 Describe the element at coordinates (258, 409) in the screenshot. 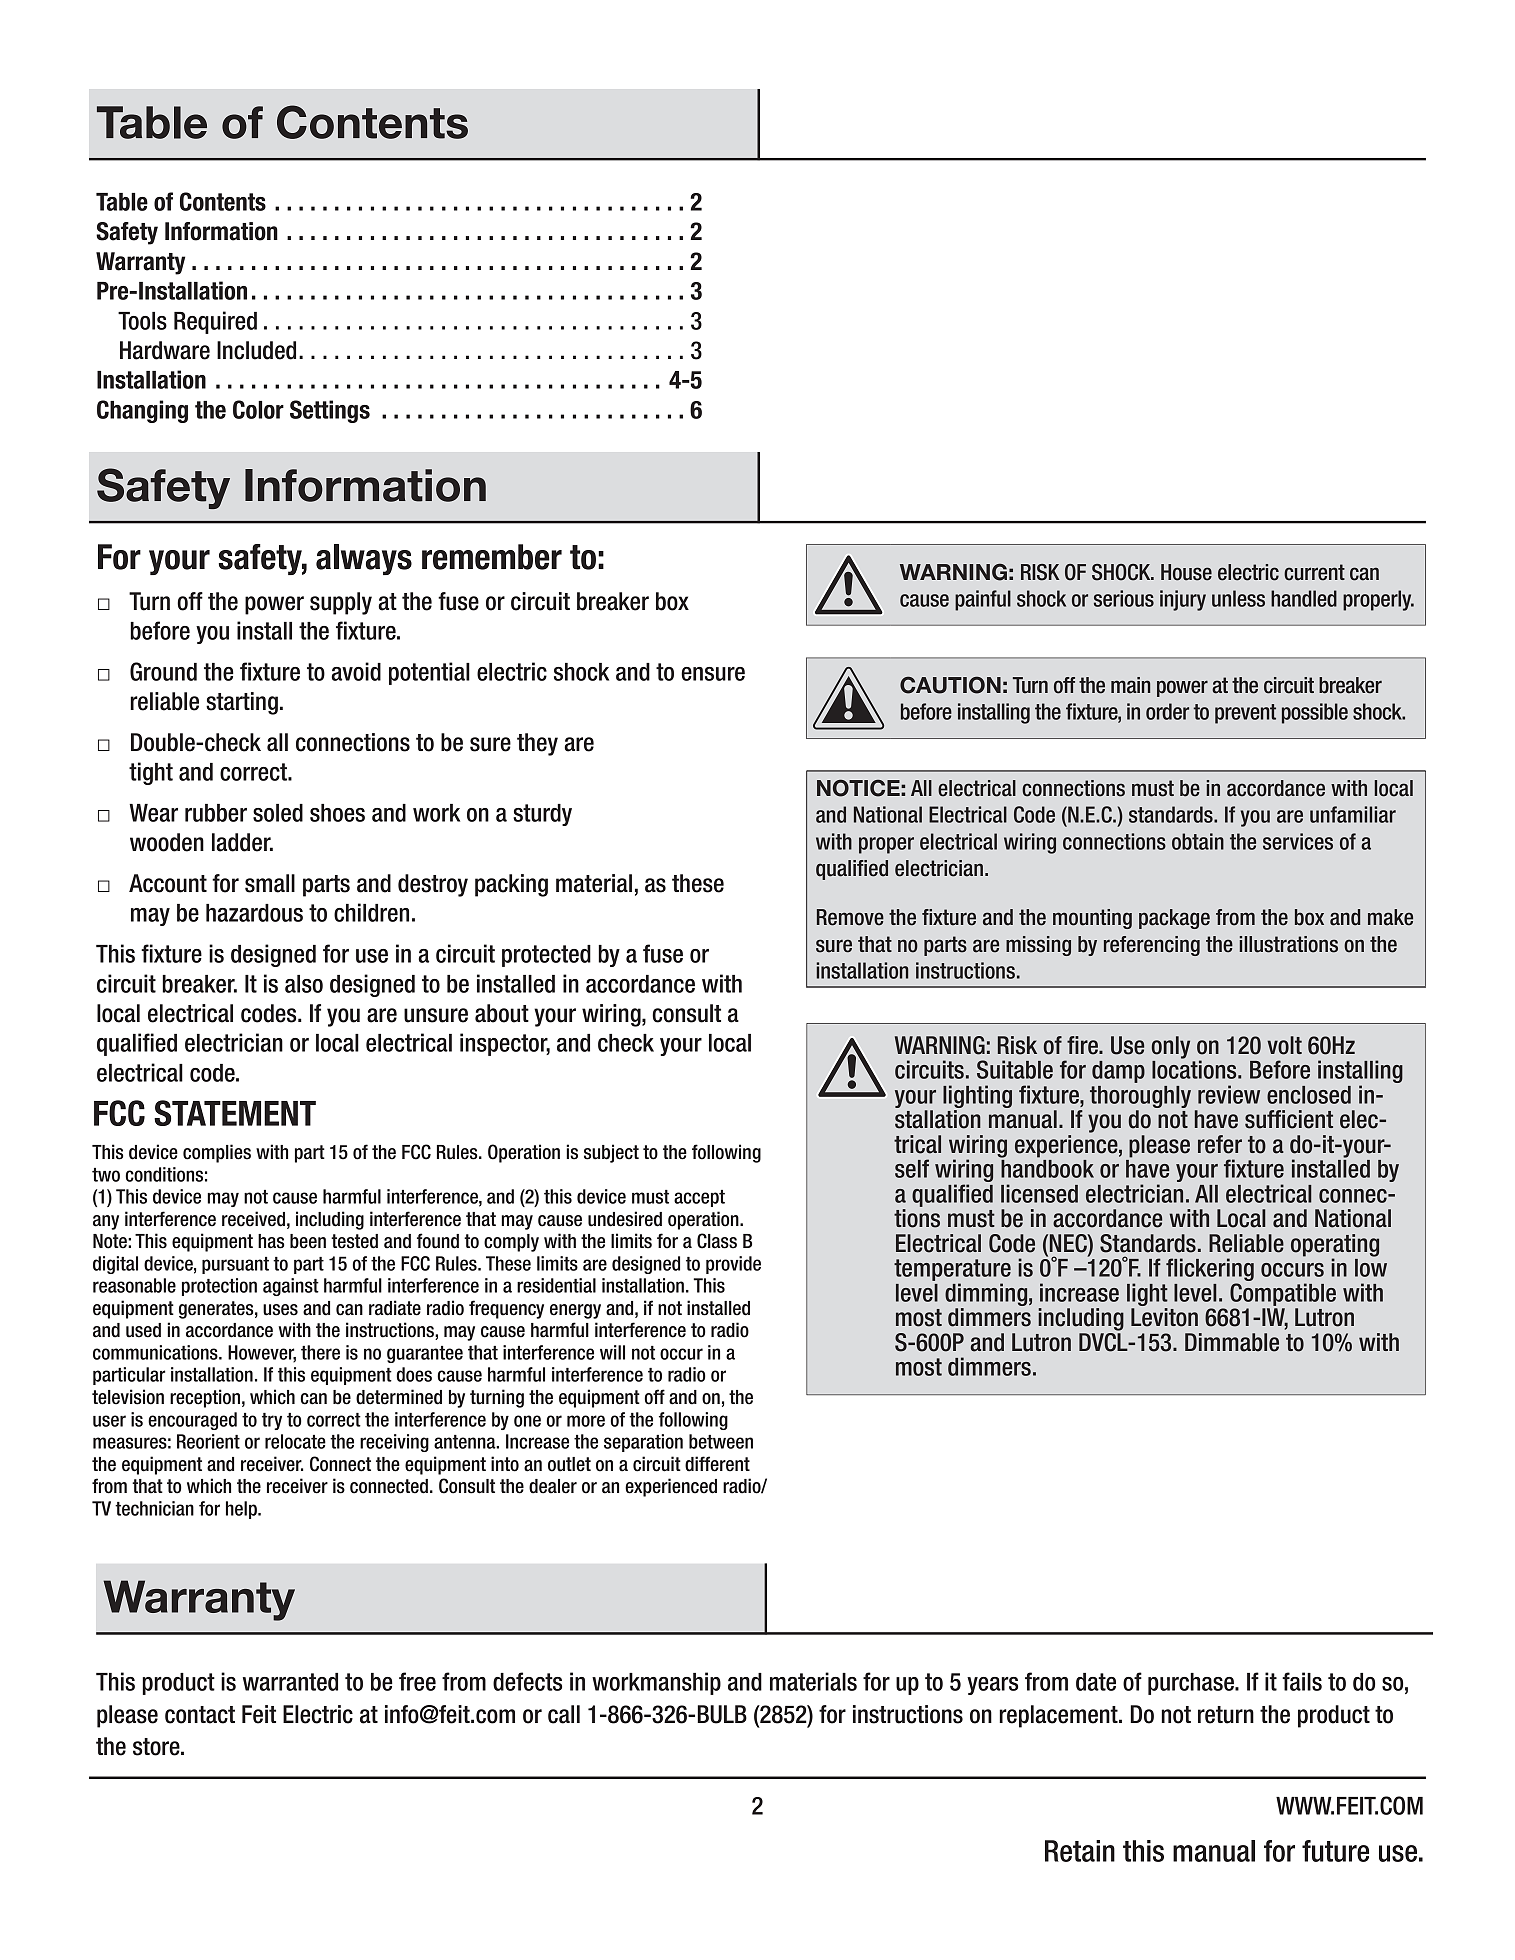

I see `Color` at that location.
